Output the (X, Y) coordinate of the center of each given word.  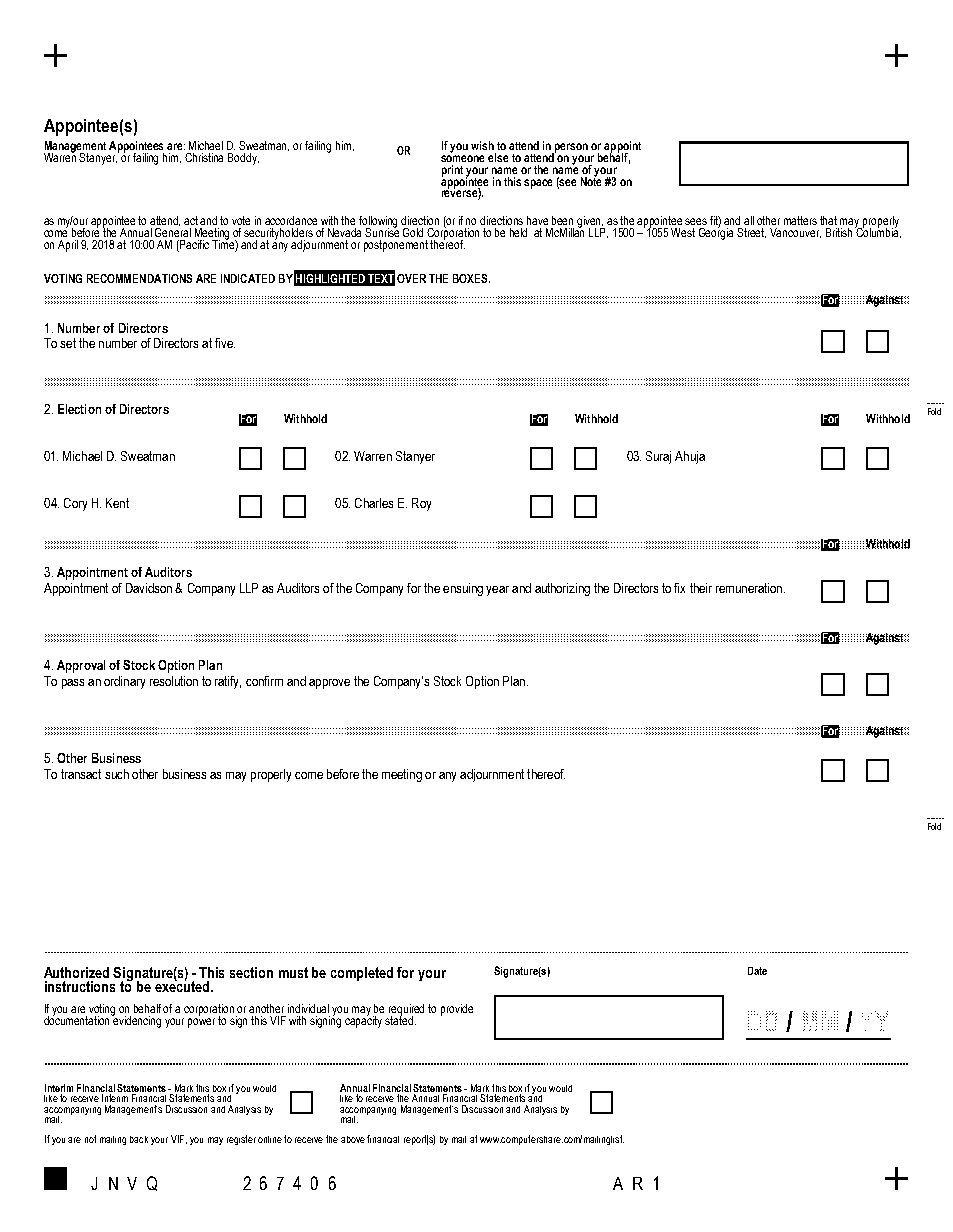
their (701, 588)
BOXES (471, 278)
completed (362, 974)
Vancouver (795, 233)
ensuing (463, 589)
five (225, 343)
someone (462, 158)
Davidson (149, 588)
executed (183, 985)
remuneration (750, 588)
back (139, 1139)
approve (329, 684)
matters (800, 220)
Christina (204, 157)
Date (757, 971)
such (117, 774)
